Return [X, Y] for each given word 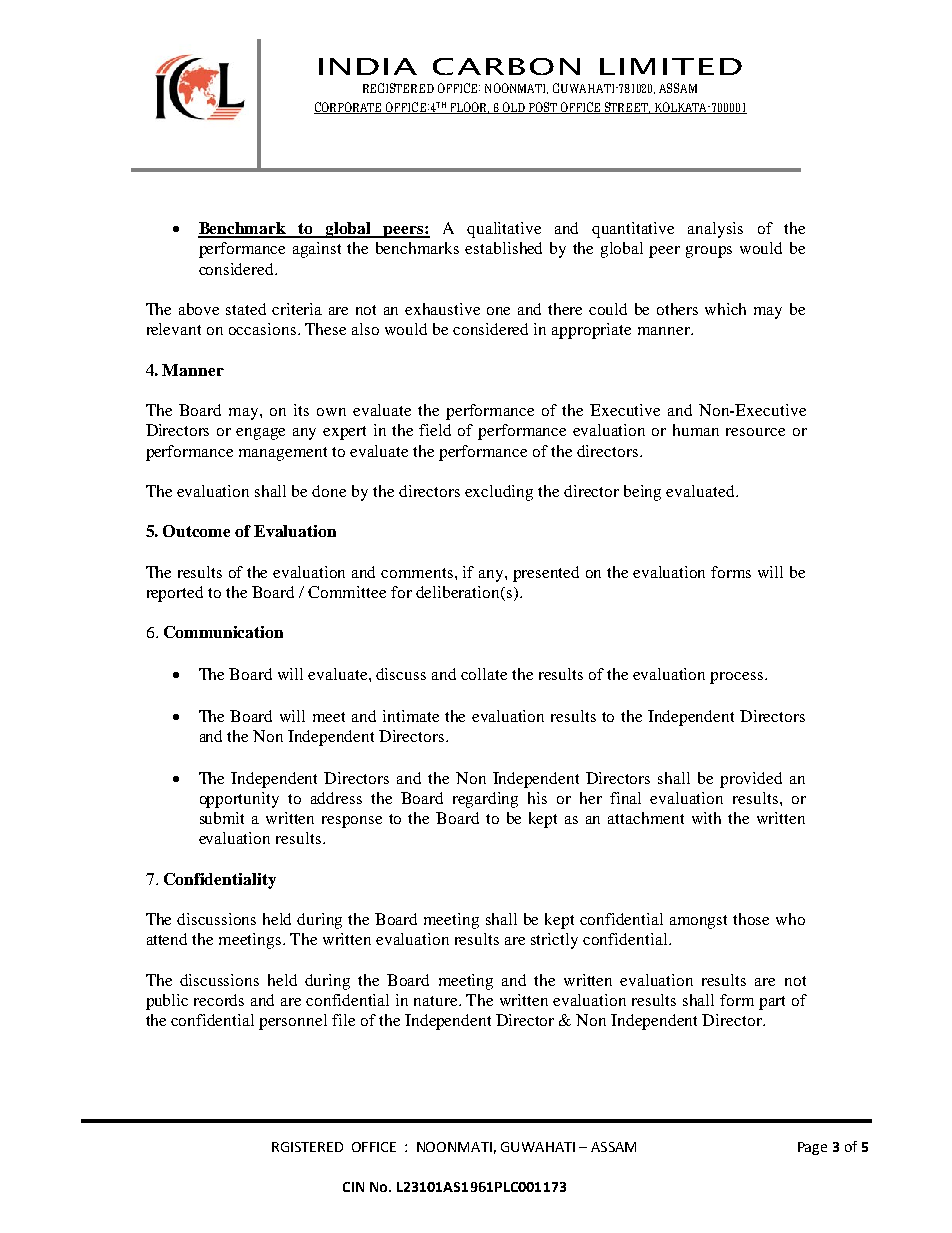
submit [222, 818]
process [736, 678]
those [751, 919]
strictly [554, 941]
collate [484, 674]
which [725, 309]
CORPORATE [349, 108]
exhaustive [442, 309]
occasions [264, 329]
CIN [353, 1187]
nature [437, 1001]
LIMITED [671, 66]
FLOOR [468, 108]
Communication [223, 632]
